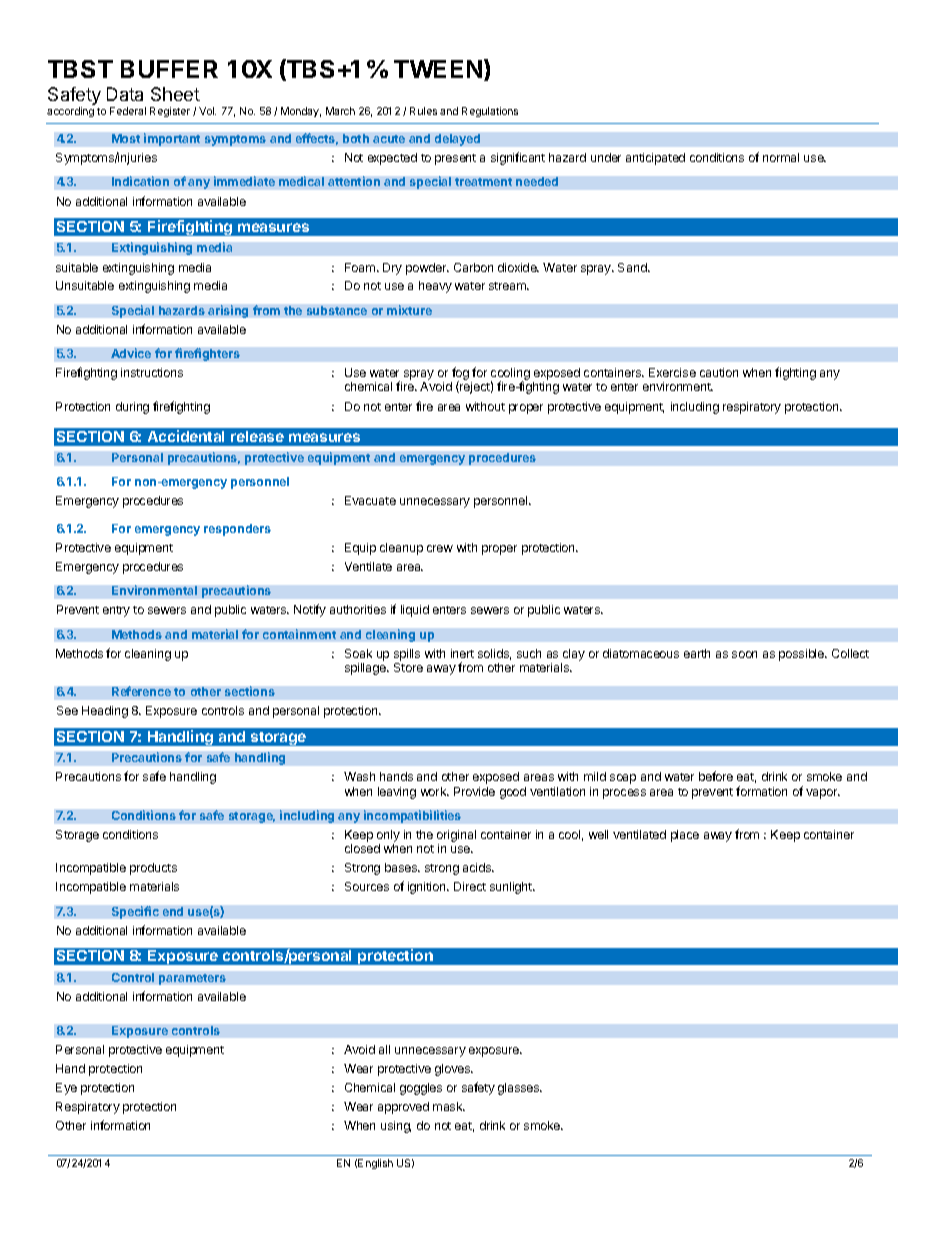 This image has width=952, height=1233. I want to click on Eye, so click(66, 1089).
